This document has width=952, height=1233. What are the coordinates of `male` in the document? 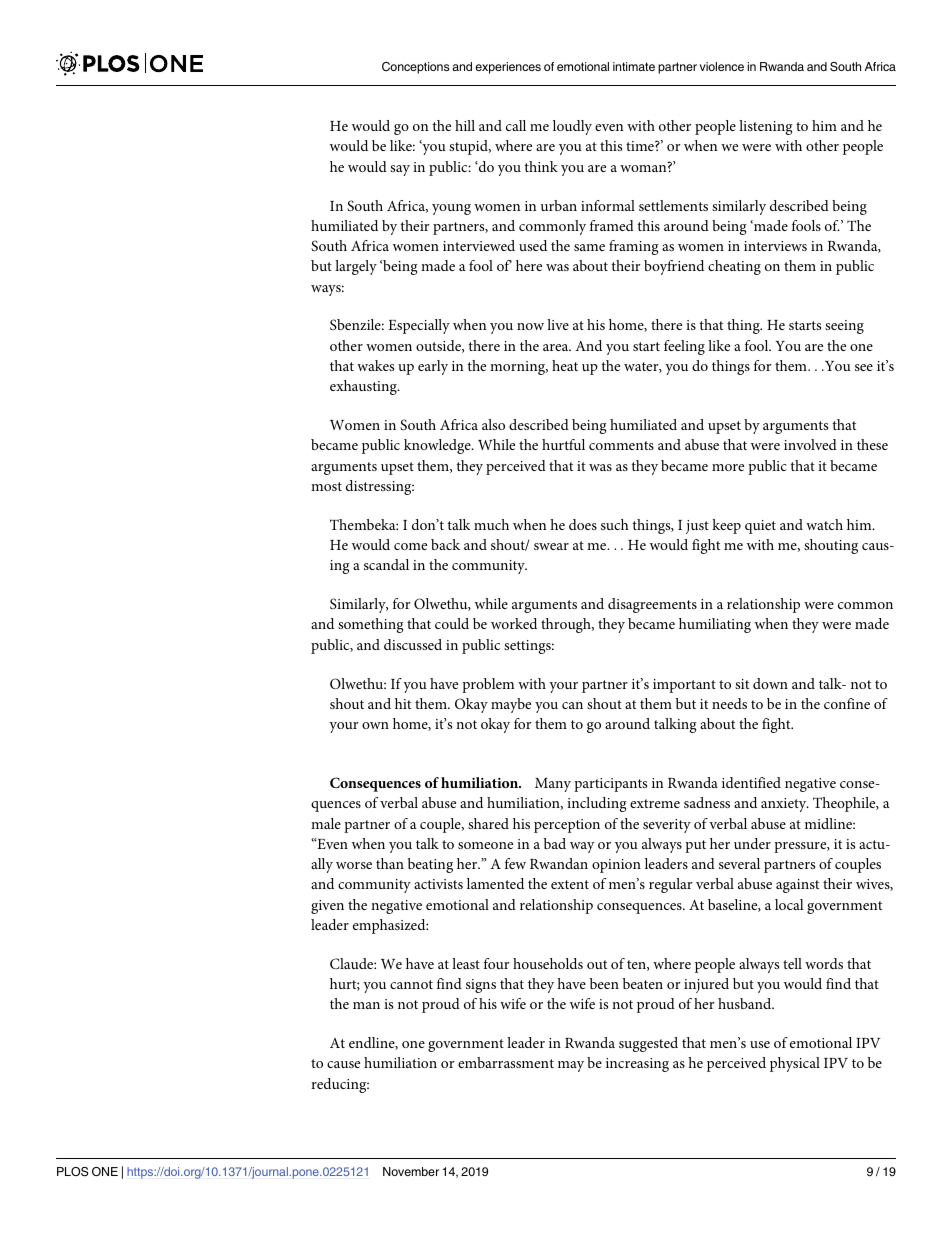 It's located at (326, 823).
